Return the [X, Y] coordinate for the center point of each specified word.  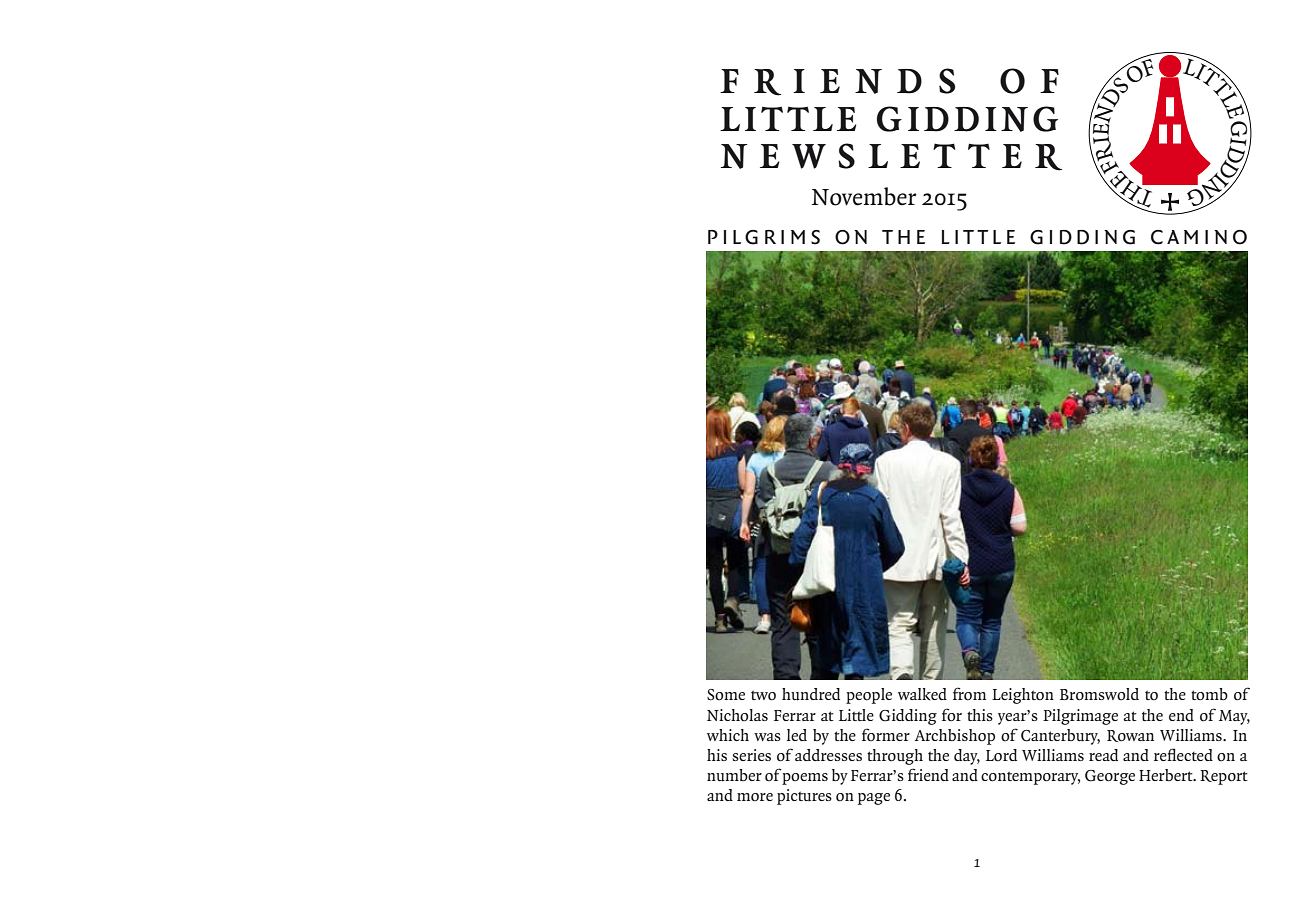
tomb [1209, 694]
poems [805, 779]
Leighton [1023, 696]
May [1234, 717]
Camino [1199, 237]
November [864, 196]
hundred [811, 694]
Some [726, 695]
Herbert [1167, 775]
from [969, 694]
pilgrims [764, 237]
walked [922, 694]
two [763, 695]
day [967, 757]
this [980, 715]
